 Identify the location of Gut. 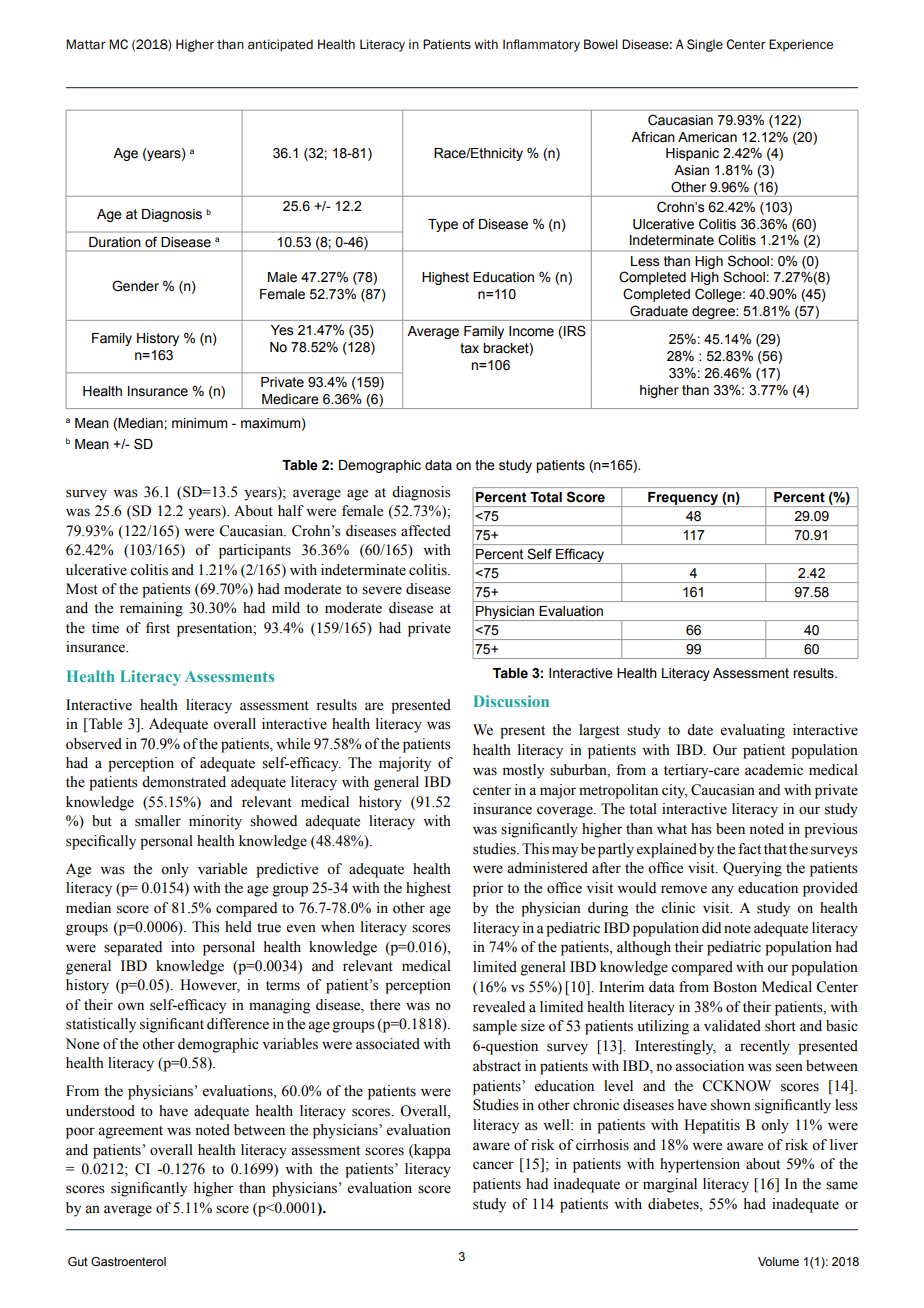
(78, 1261).
